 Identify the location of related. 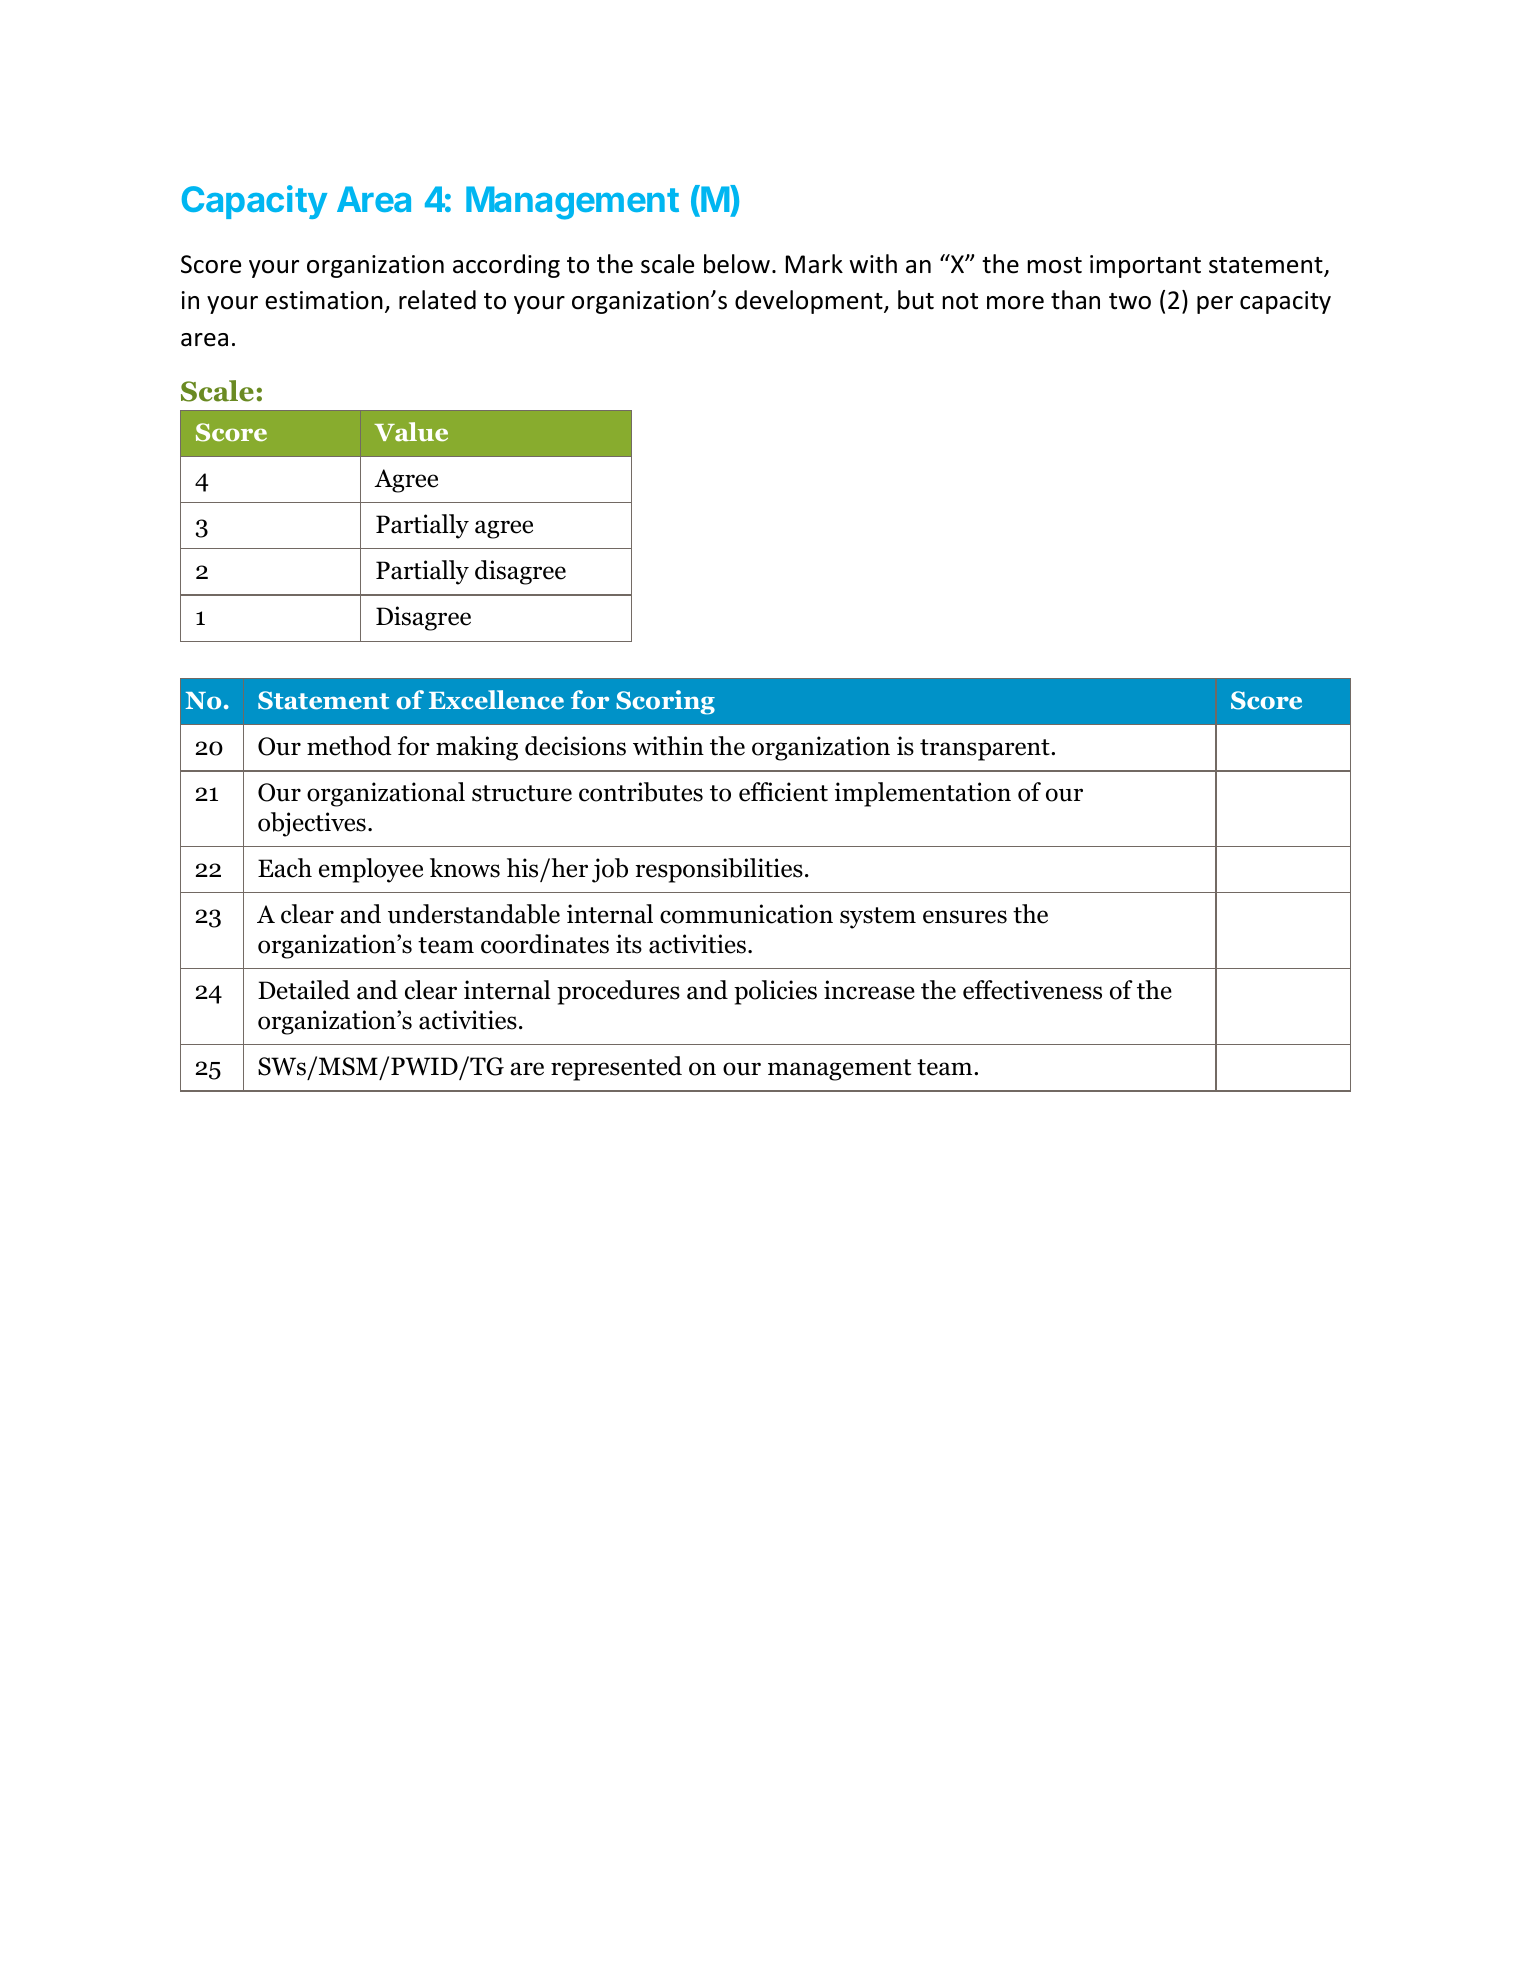
(437, 300).
